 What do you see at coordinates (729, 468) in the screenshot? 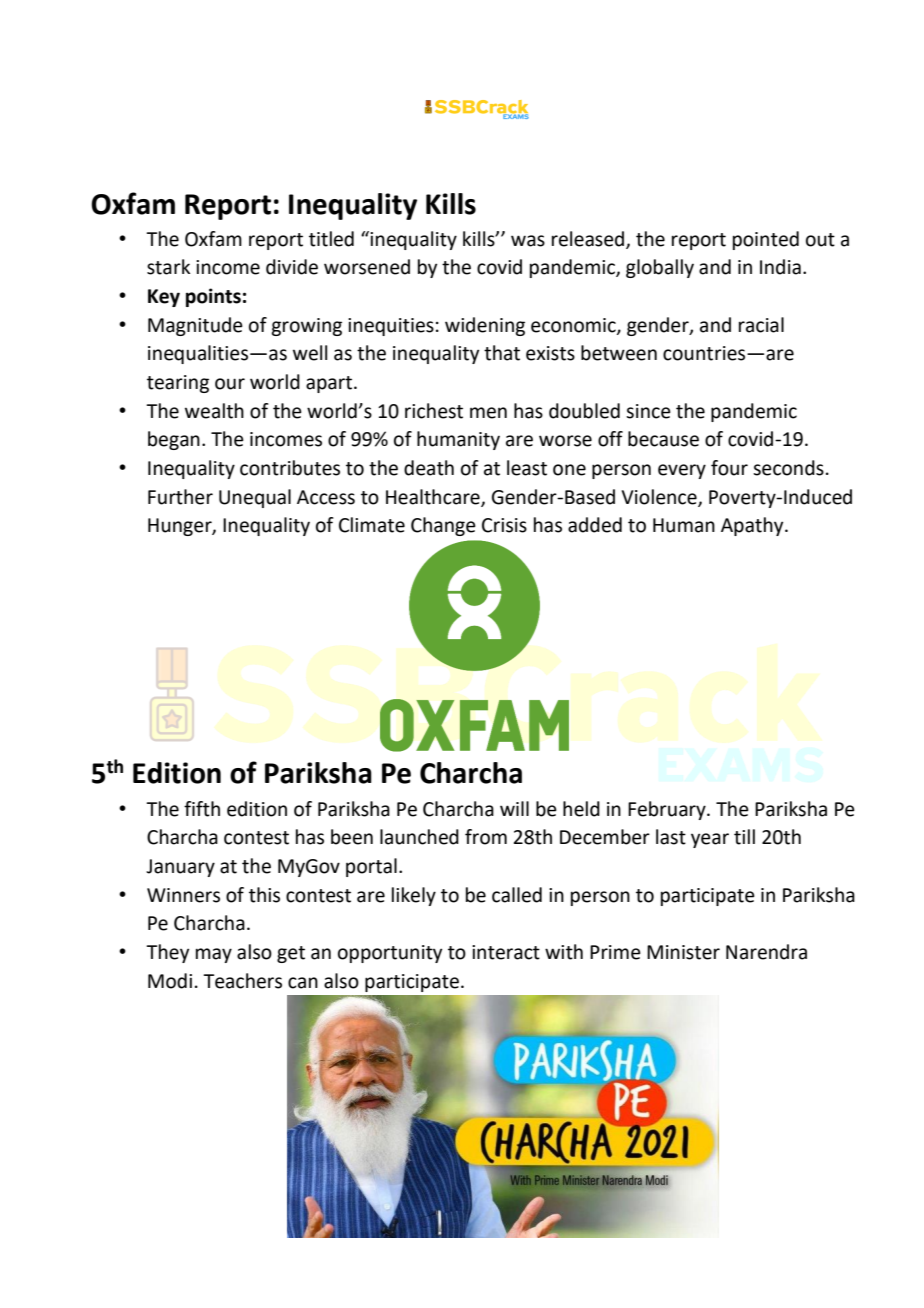
I see `four` at bounding box center [729, 468].
